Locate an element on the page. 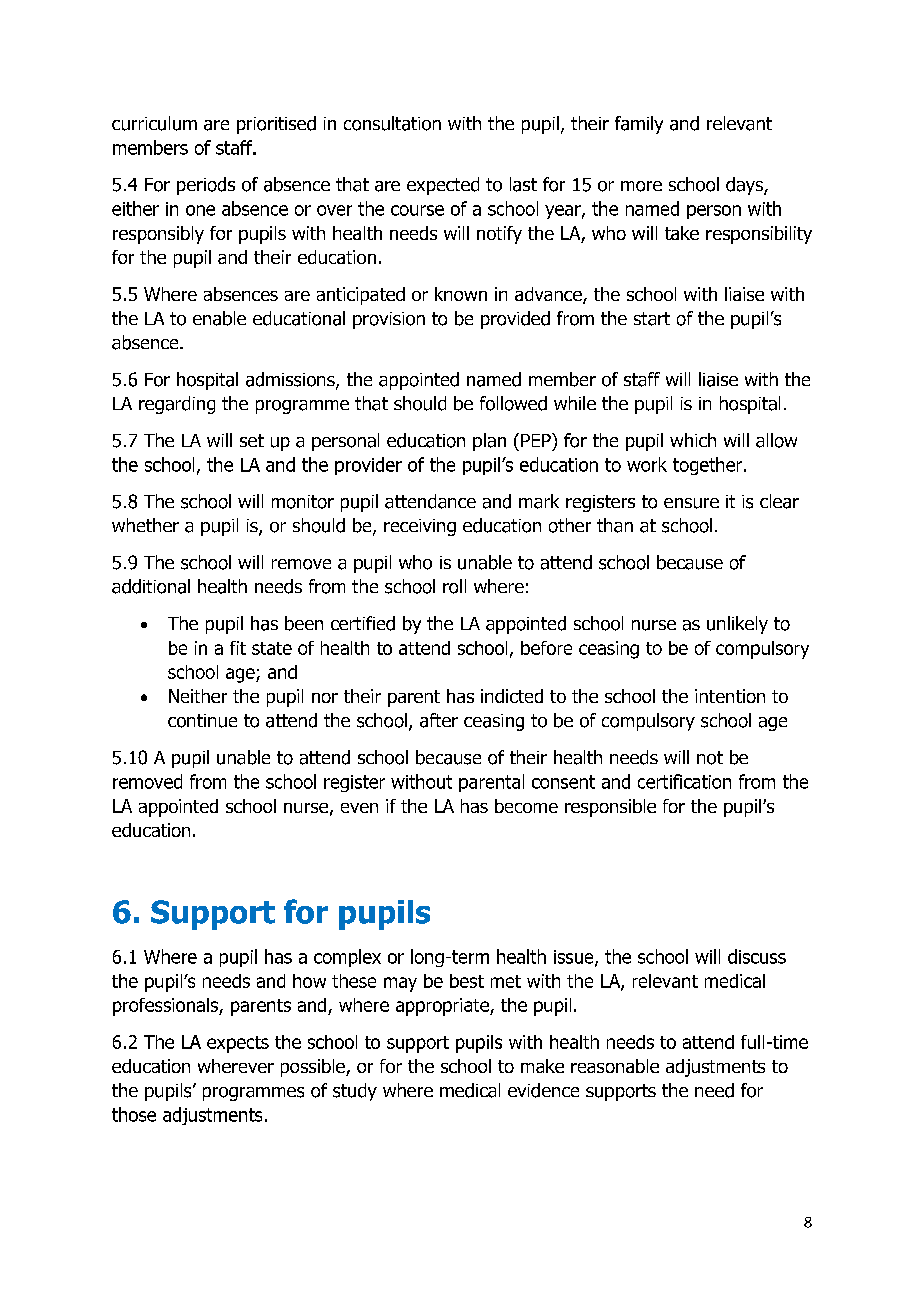 This page has height=1308, width=924. regarding is located at coordinates (177, 405).
